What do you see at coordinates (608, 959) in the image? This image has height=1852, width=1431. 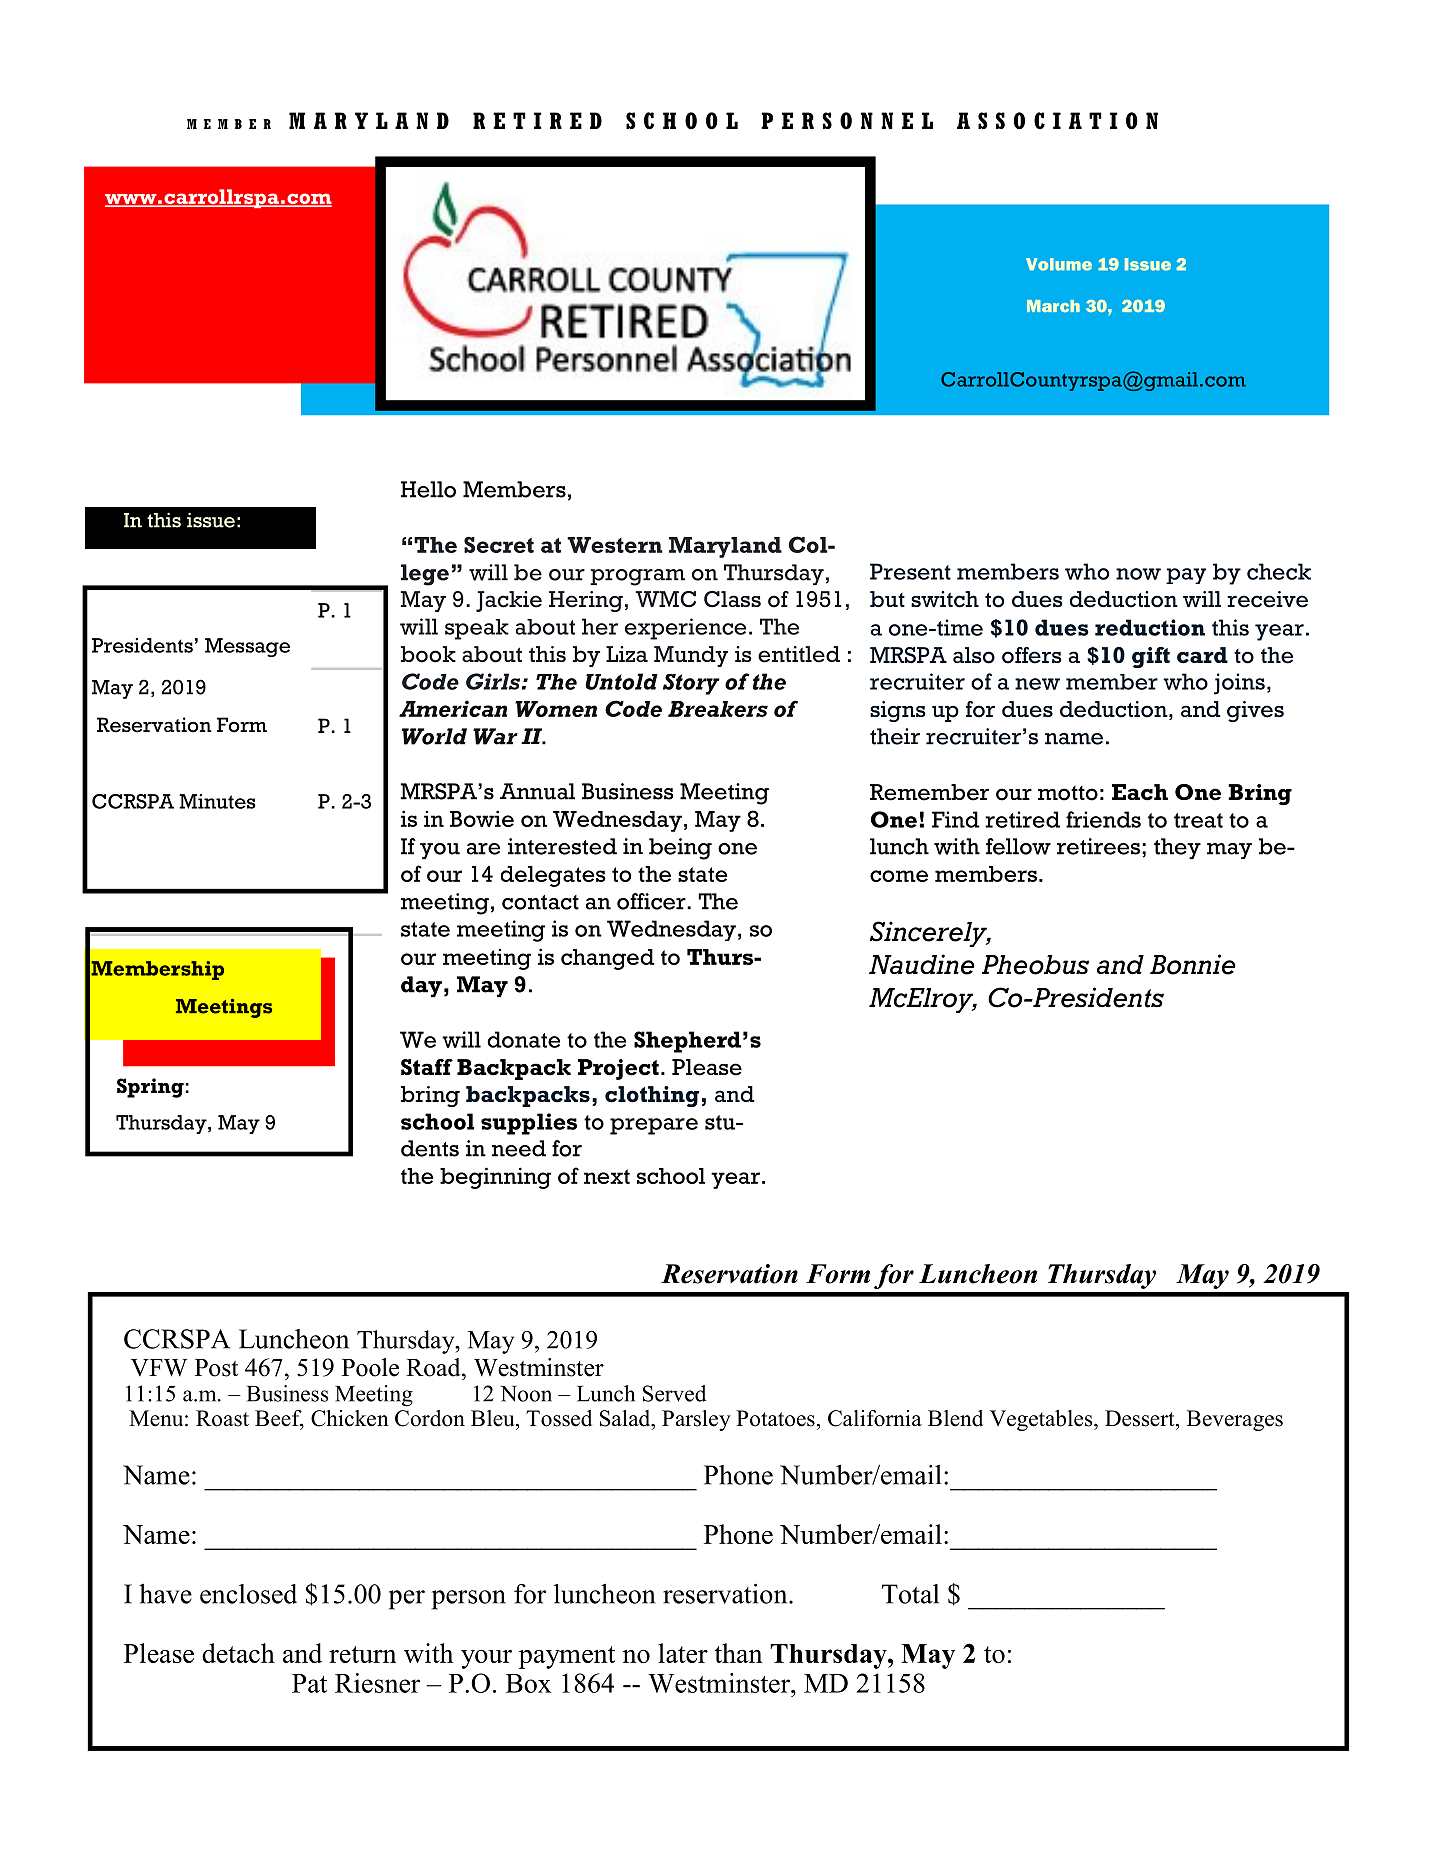 I see `changed` at bounding box center [608, 959].
